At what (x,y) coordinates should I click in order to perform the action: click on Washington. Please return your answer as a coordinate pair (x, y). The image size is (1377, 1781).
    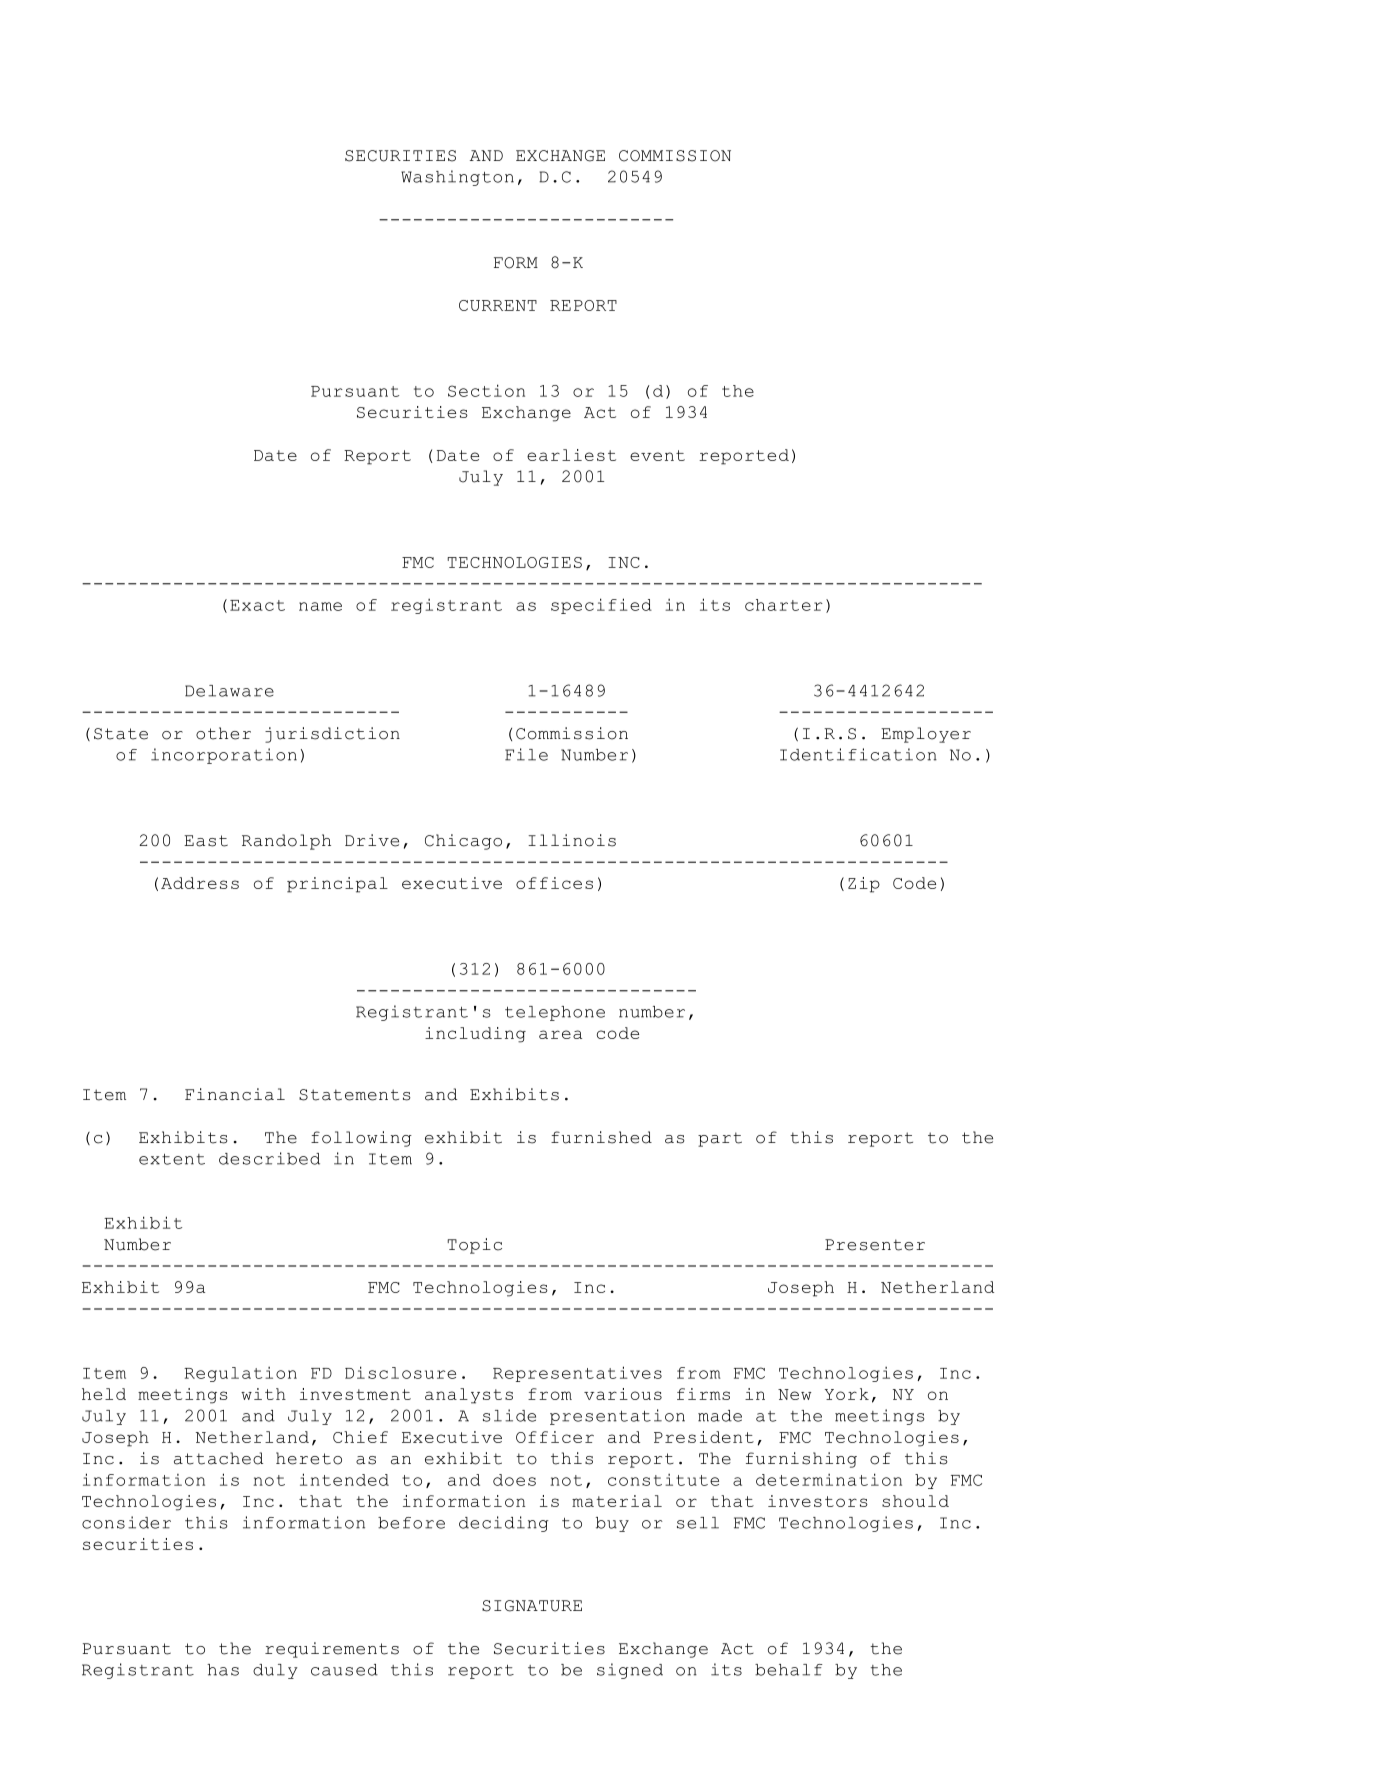
    Looking at the image, I should click on (457, 178).
